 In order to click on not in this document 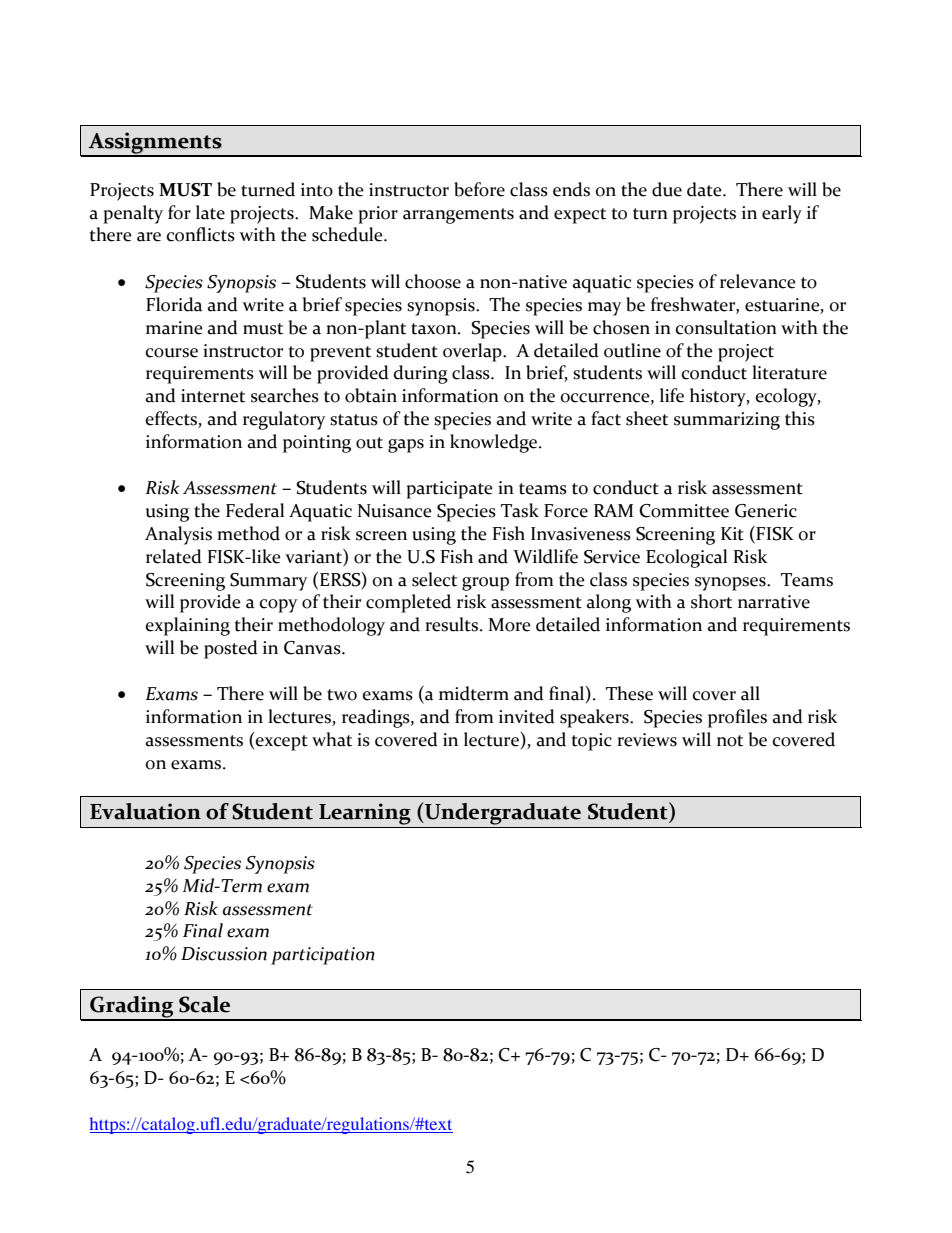, I will do `click(730, 741)`.
